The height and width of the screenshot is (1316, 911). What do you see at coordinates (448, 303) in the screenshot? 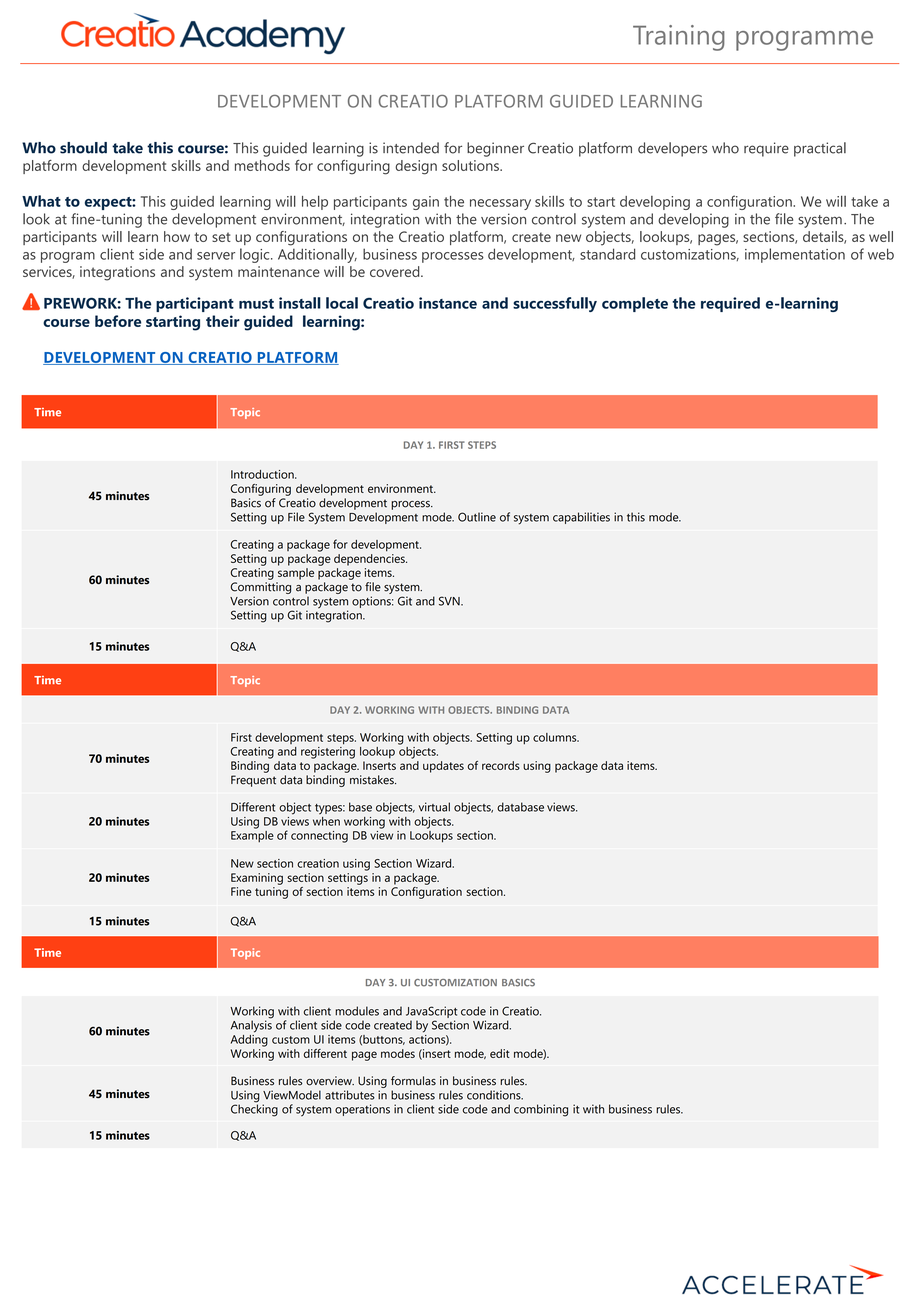
I see `instance` at bounding box center [448, 303].
